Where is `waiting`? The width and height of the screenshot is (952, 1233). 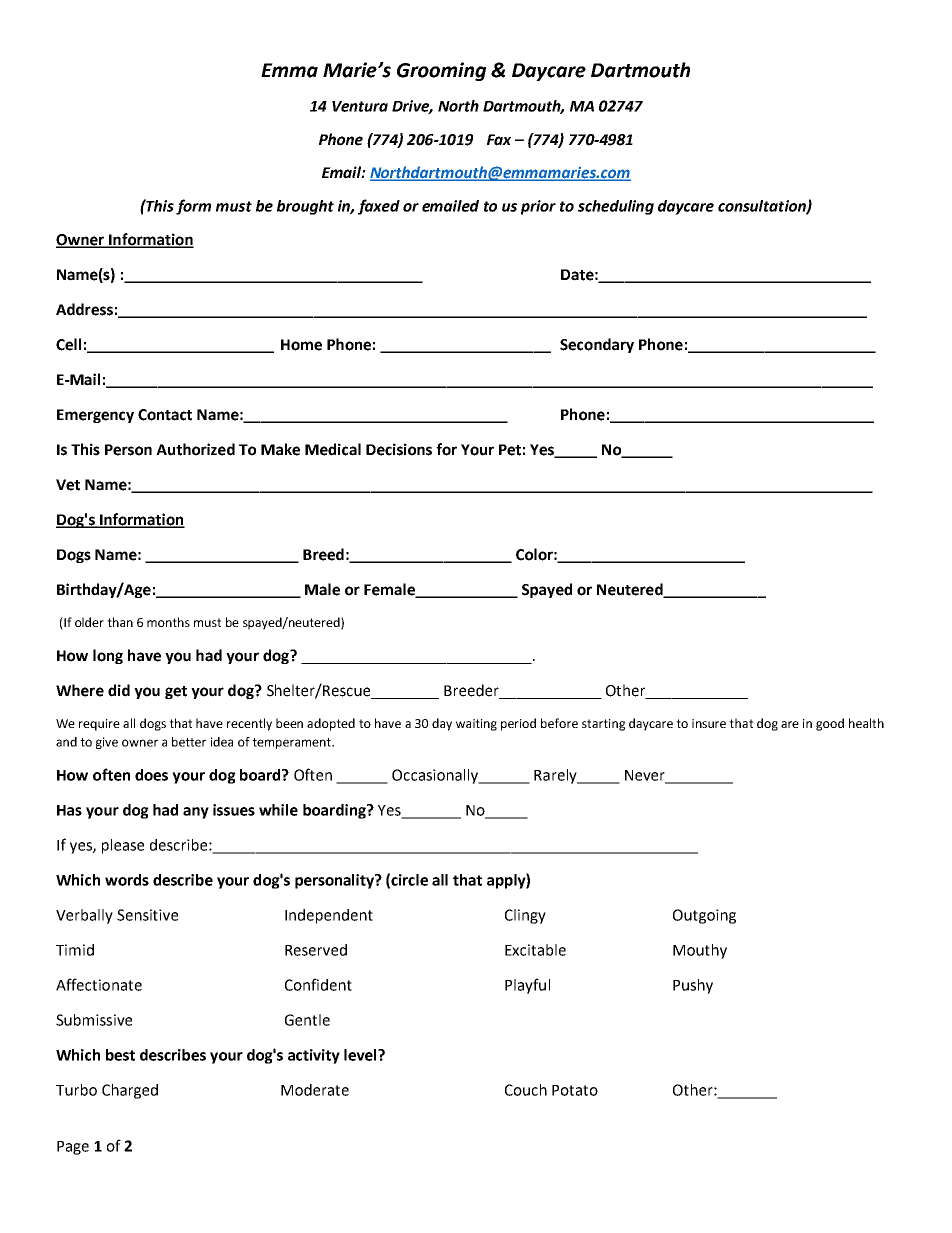
waiting is located at coordinates (476, 725).
